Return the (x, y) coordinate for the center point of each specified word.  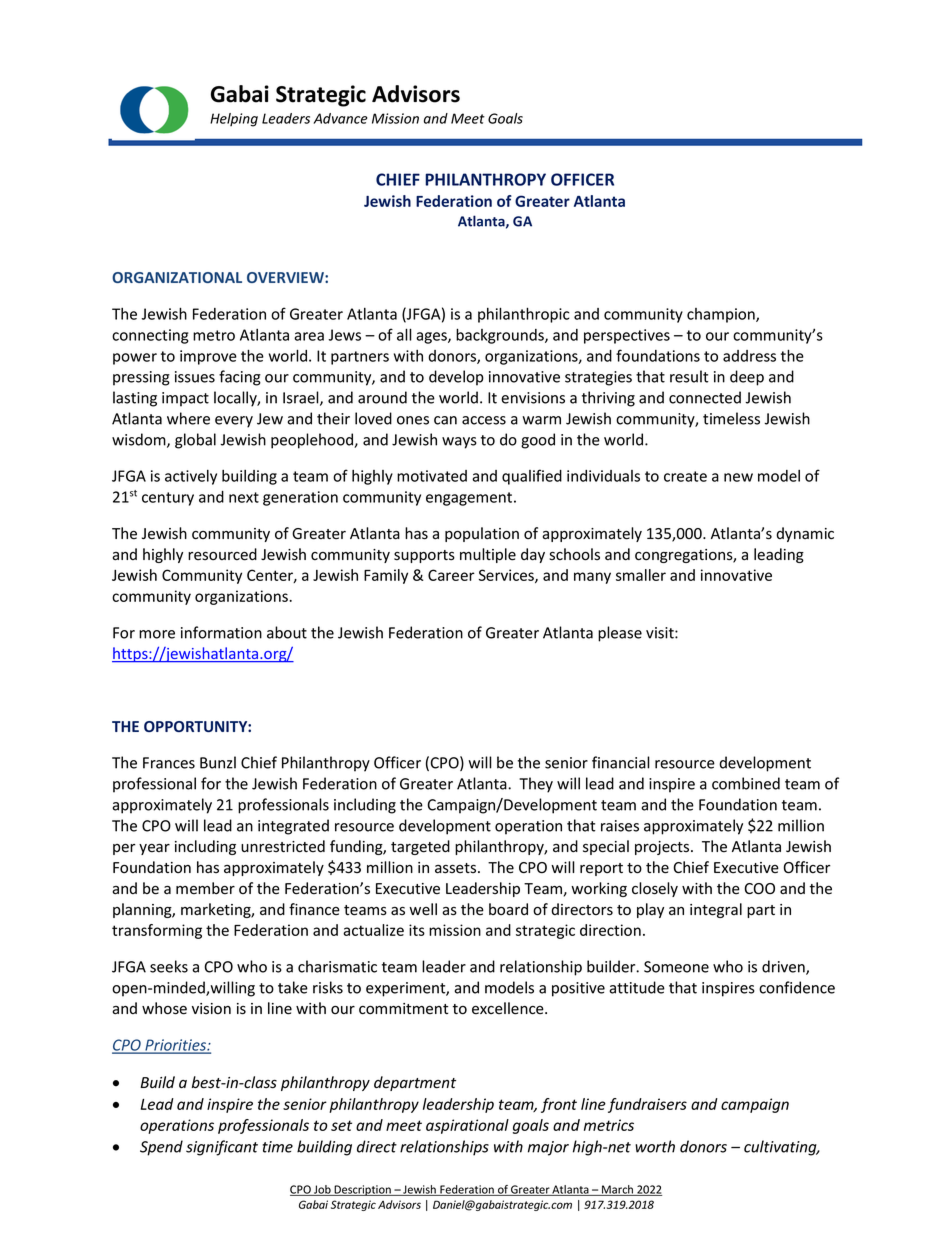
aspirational (467, 1126)
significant (222, 1148)
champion (722, 315)
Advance (340, 118)
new (738, 477)
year (154, 849)
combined (746, 783)
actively (191, 477)
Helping (234, 120)
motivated (432, 476)
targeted (420, 847)
